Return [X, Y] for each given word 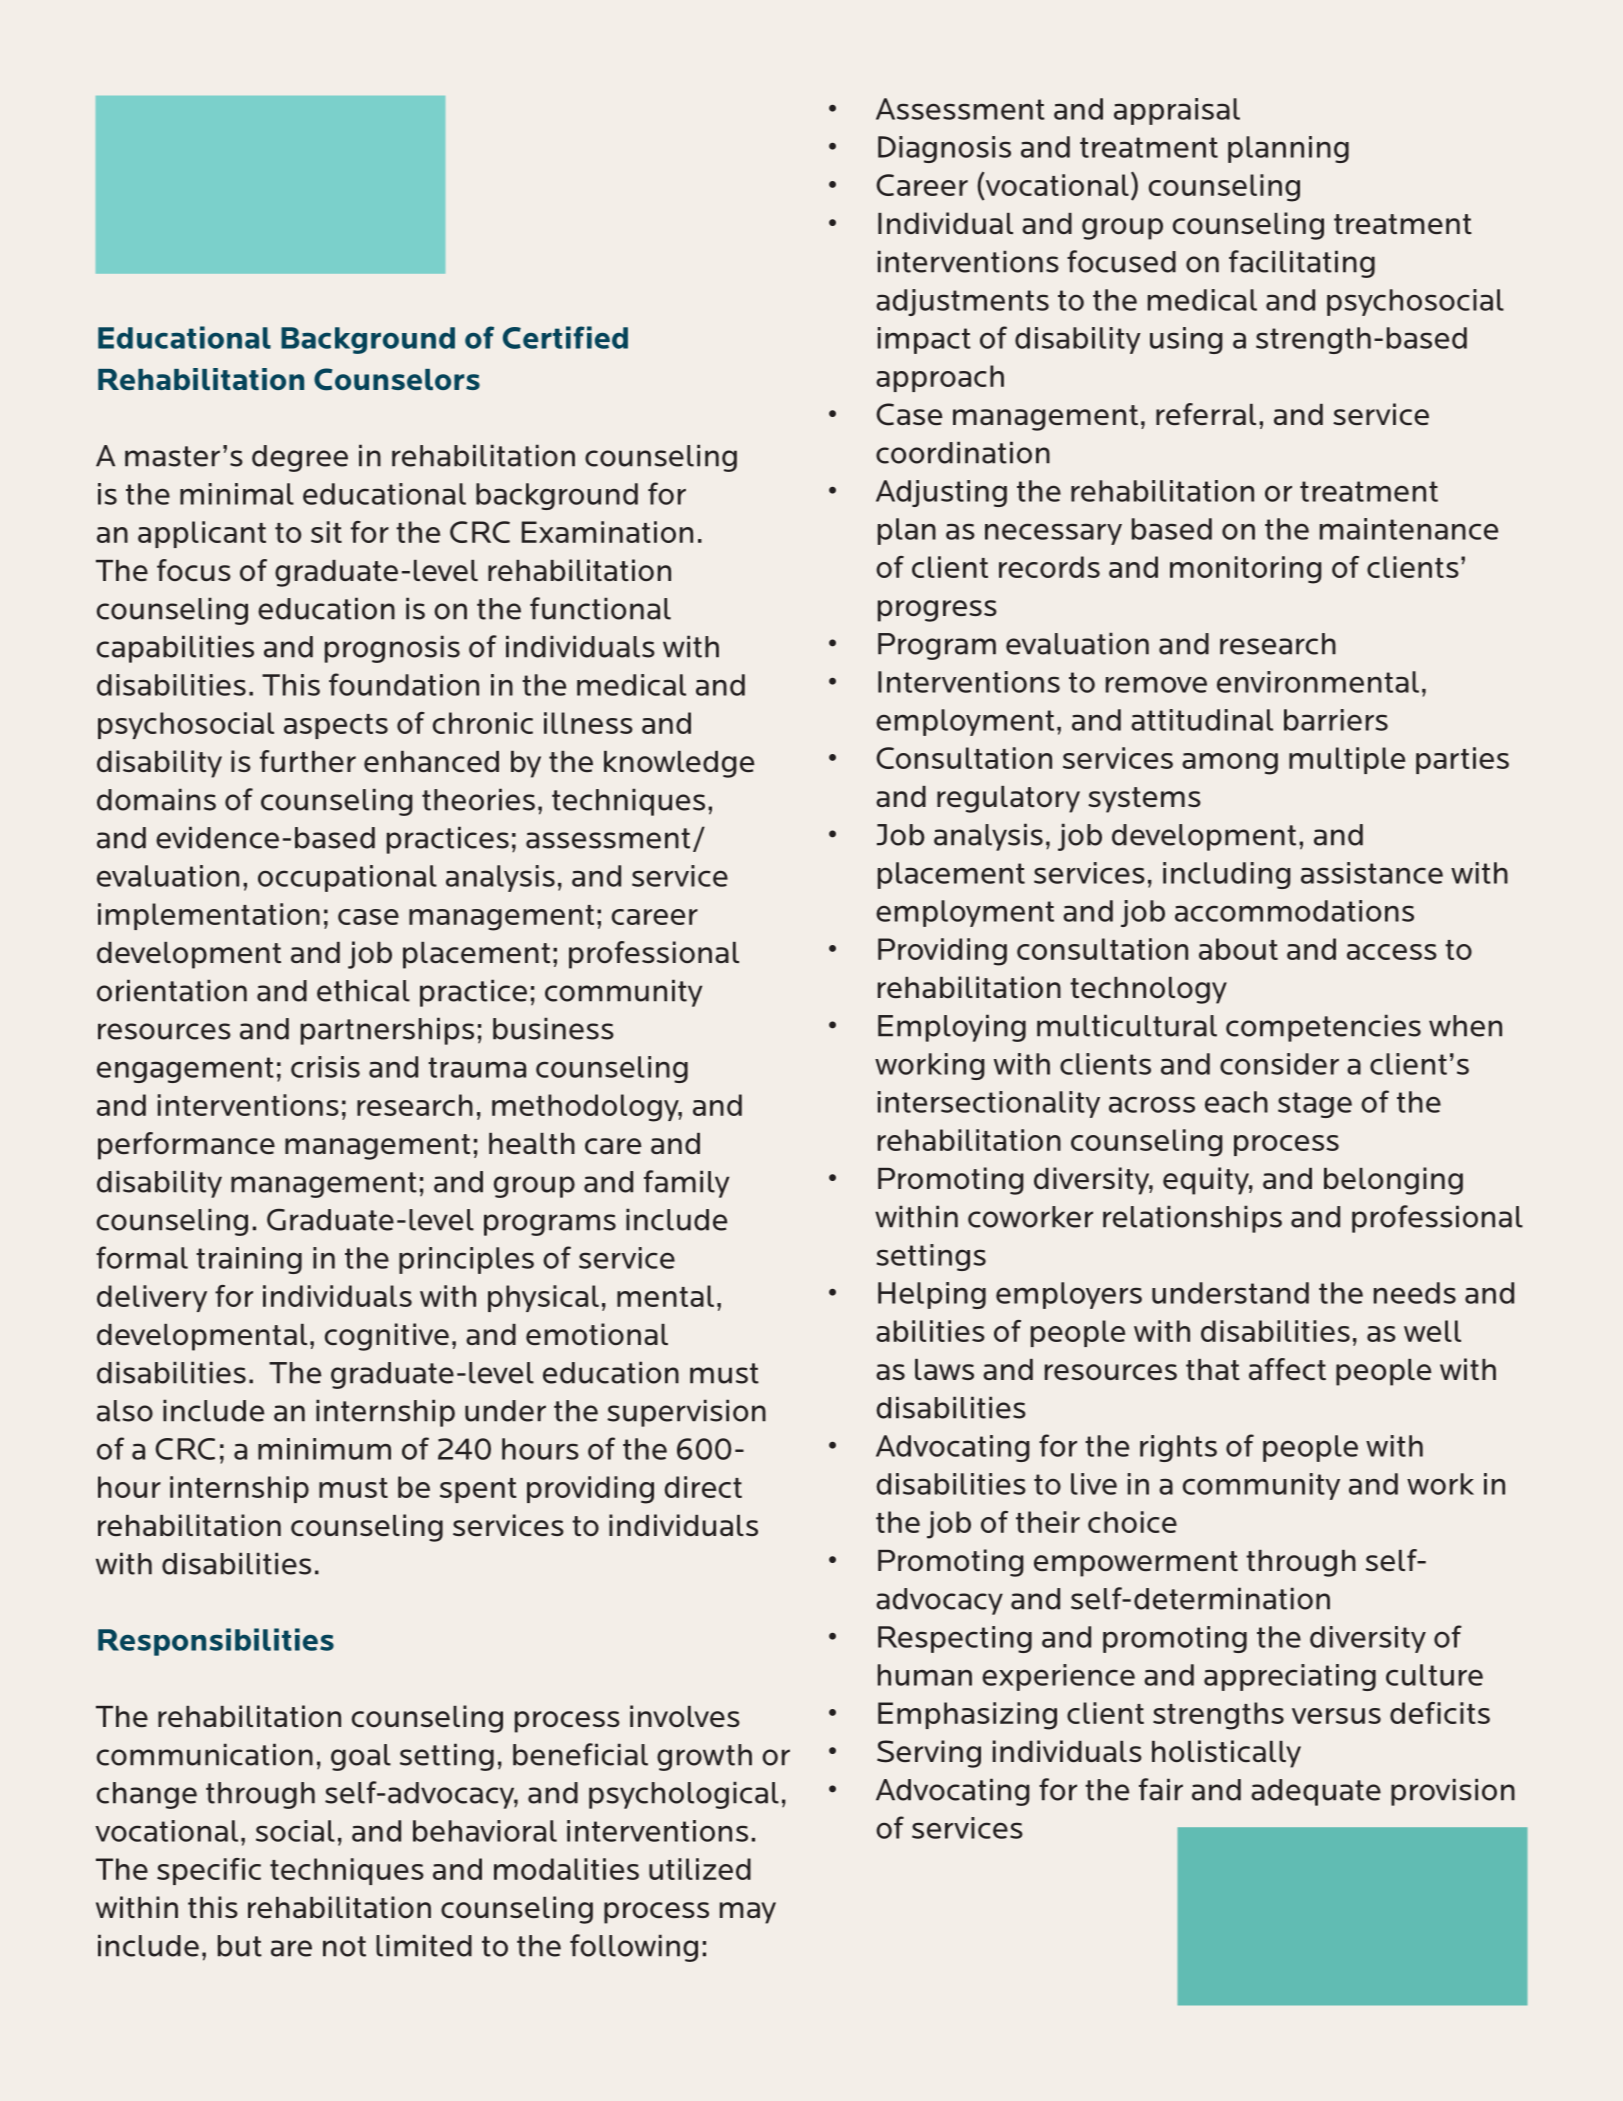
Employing [952, 1028]
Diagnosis [944, 149]
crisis [325, 1067]
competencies [1323, 1028]
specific [209, 1871]
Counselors [397, 379]
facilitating [1302, 264]
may [748, 1913]
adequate [1316, 1792]
